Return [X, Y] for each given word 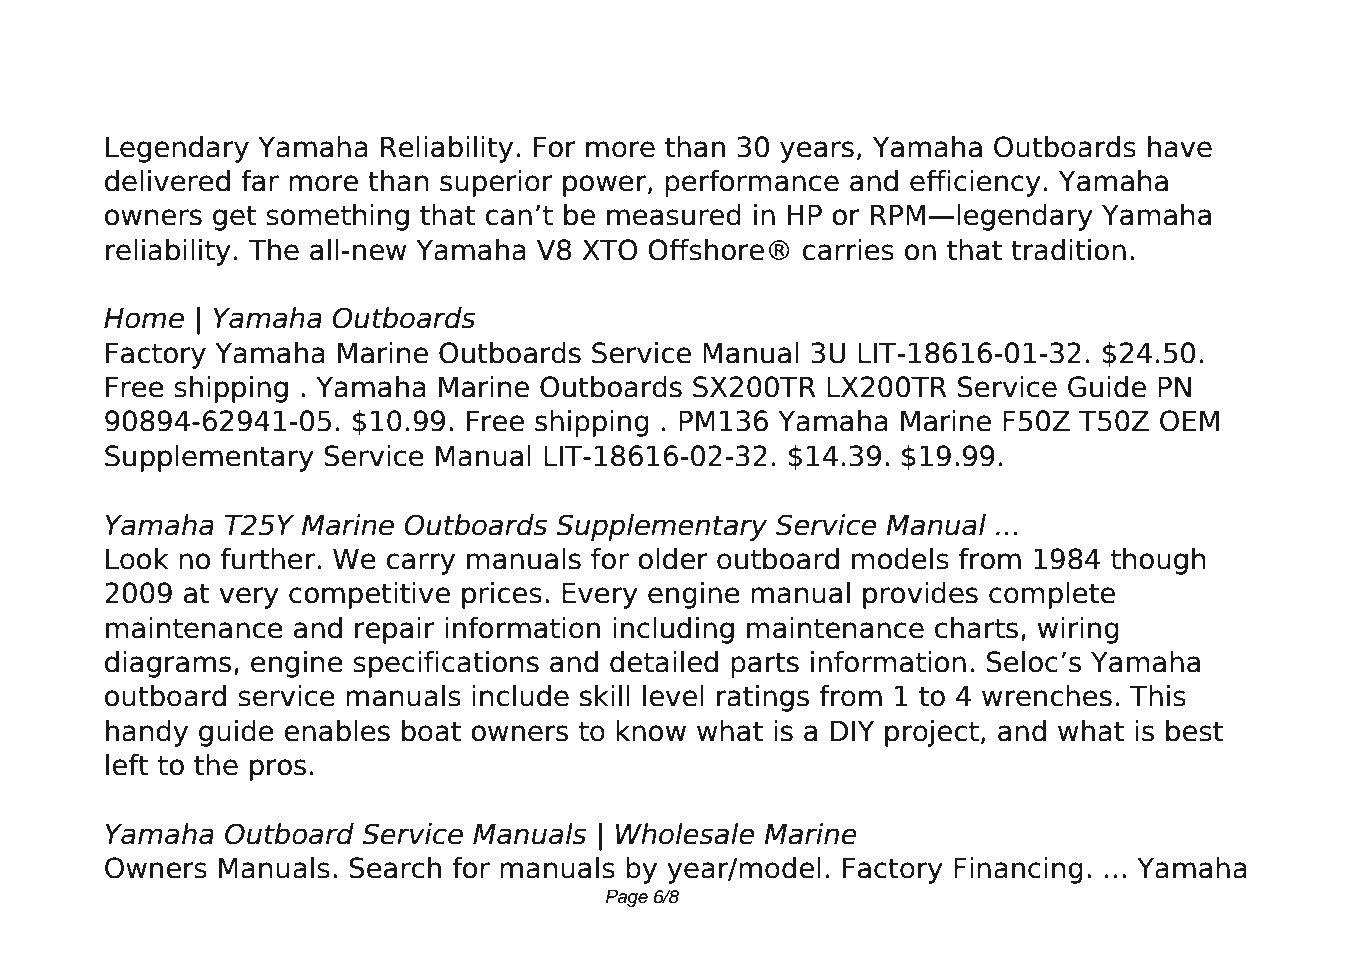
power [606, 186]
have [1180, 147]
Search [395, 868]
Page [627, 898]
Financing [1018, 870]
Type [212, 59]
